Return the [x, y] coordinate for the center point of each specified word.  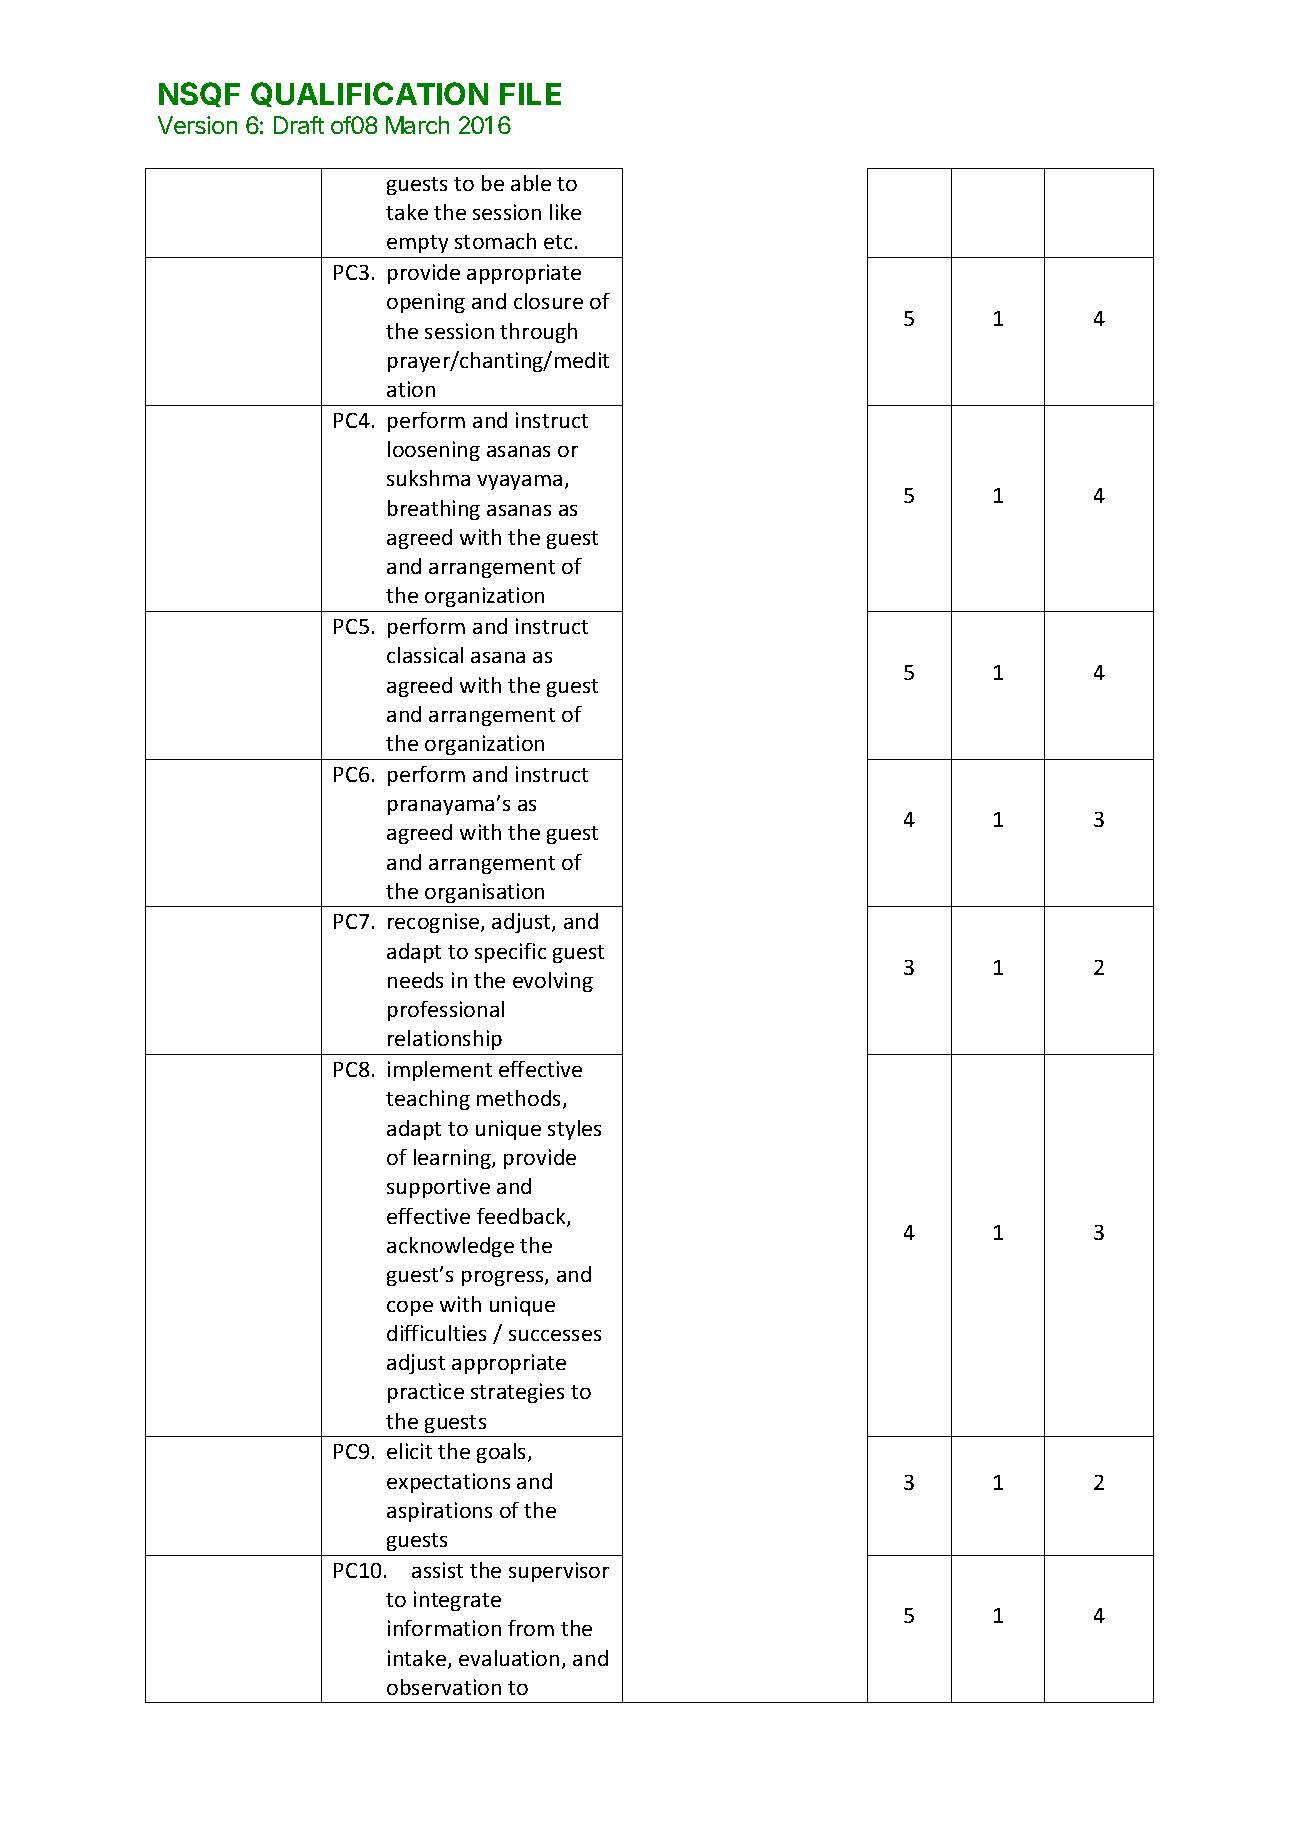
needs [415, 980]
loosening [434, 451]
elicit [409, 1451]
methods [520, 1099]
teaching [428, 1100]
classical [425, 655]
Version [197, 125]
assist [437, 1570]
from [531, 1628]
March [417, 125]
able [531, 183]
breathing [434, 510]
